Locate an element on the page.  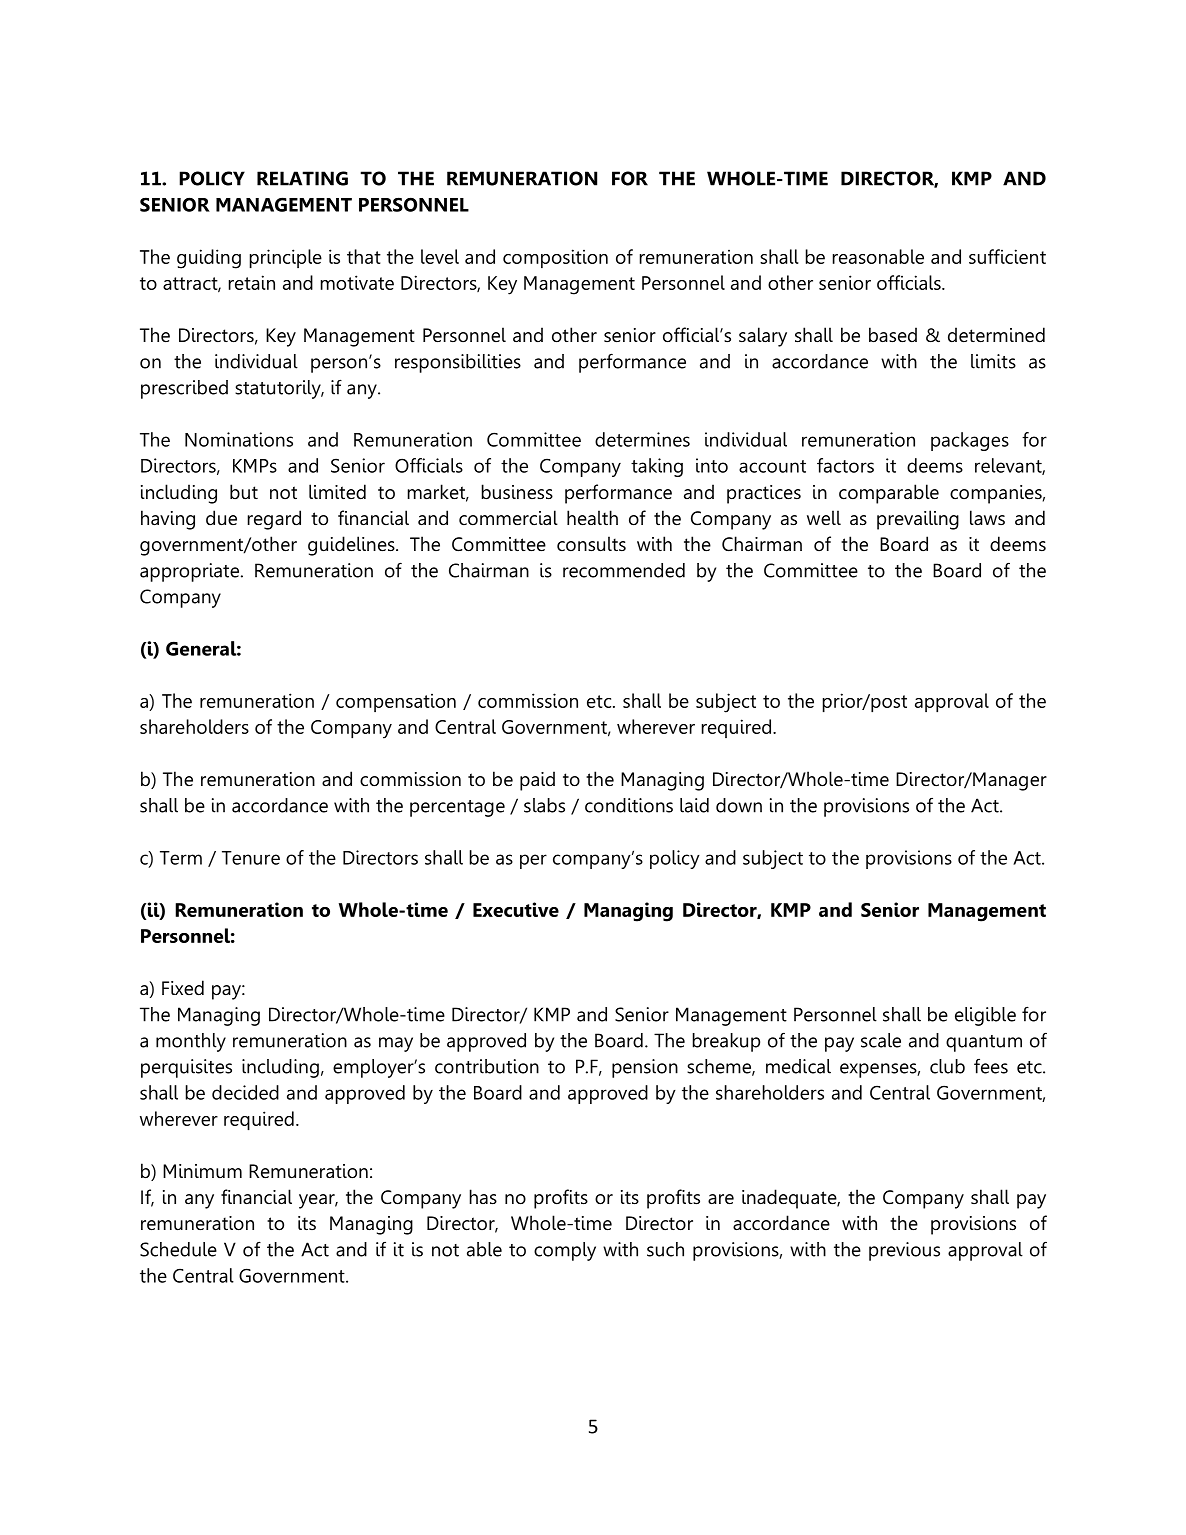
RELATING is located at coordinates (302, 178).
